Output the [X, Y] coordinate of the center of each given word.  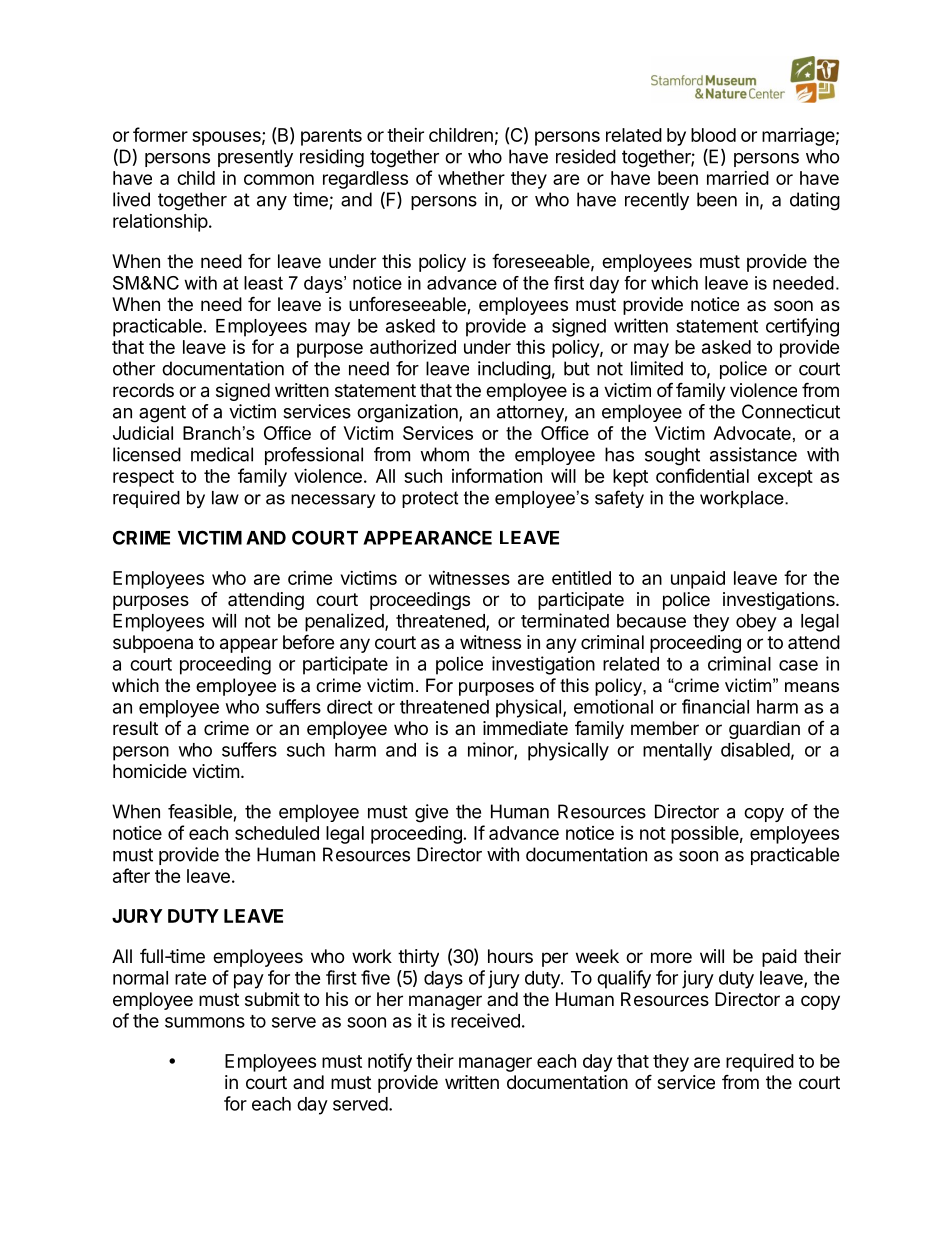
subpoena [153, 644]
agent [162, 414]
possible [705, 835]
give [431, 813]
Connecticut [791, 411]
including [514, 370]
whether [471, 178]
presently [255, 158]
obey [756, 623]
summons [205, 1022]
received [485, 1020]
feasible [200, 811]
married [738, 178]
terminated [565, 620]
